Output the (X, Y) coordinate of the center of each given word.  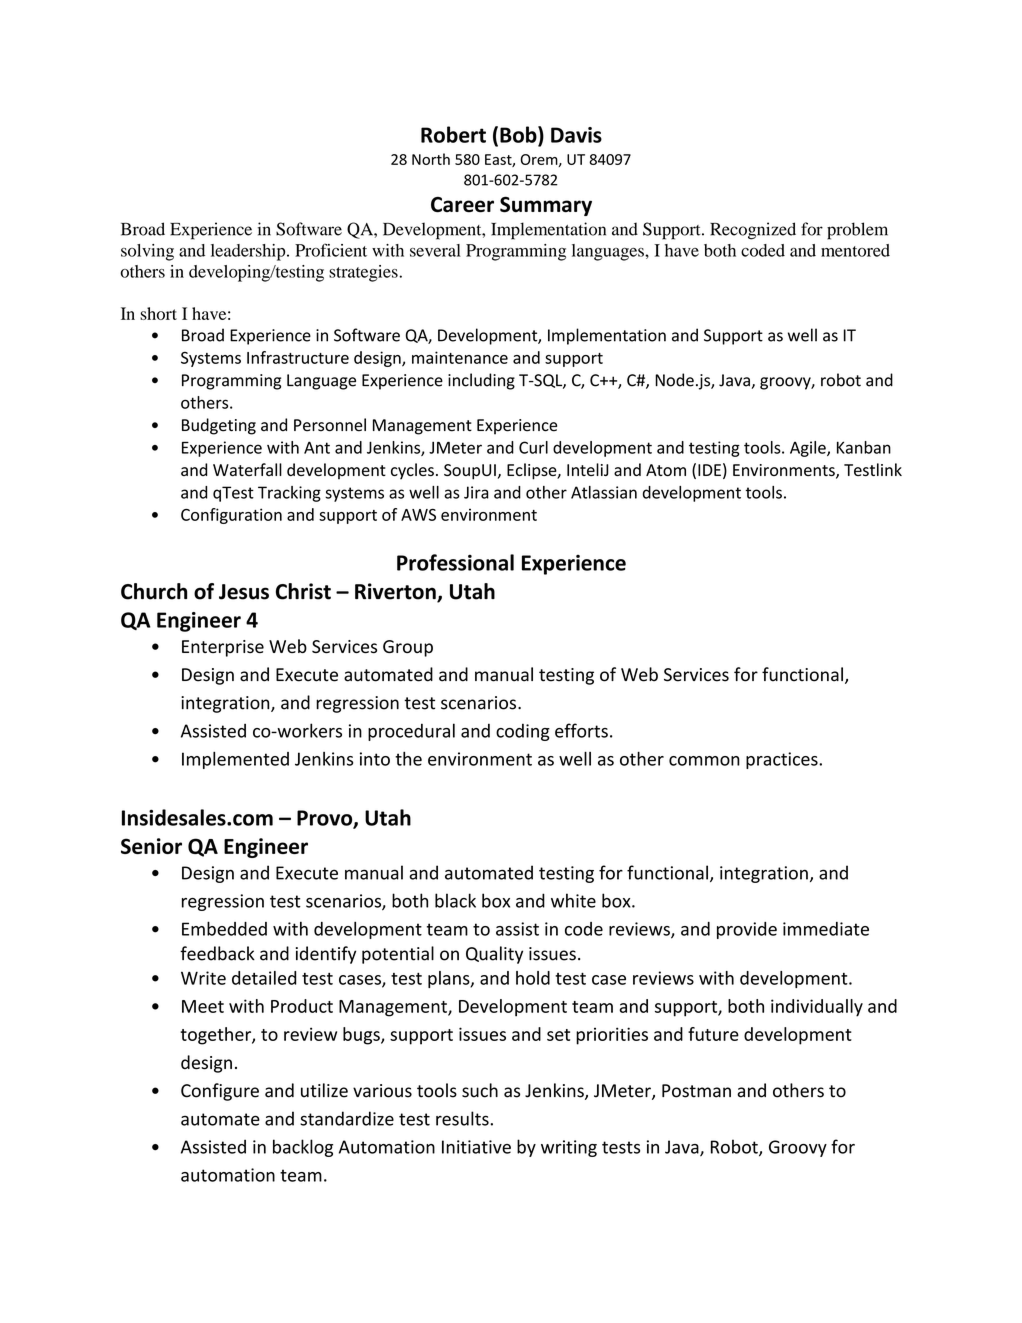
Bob (519, 134)
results (463, 1118)
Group (408, 648)
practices (783, 760)
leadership (249, 252)
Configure (220, 1092)
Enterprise (223, 648)
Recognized (753, 231)
